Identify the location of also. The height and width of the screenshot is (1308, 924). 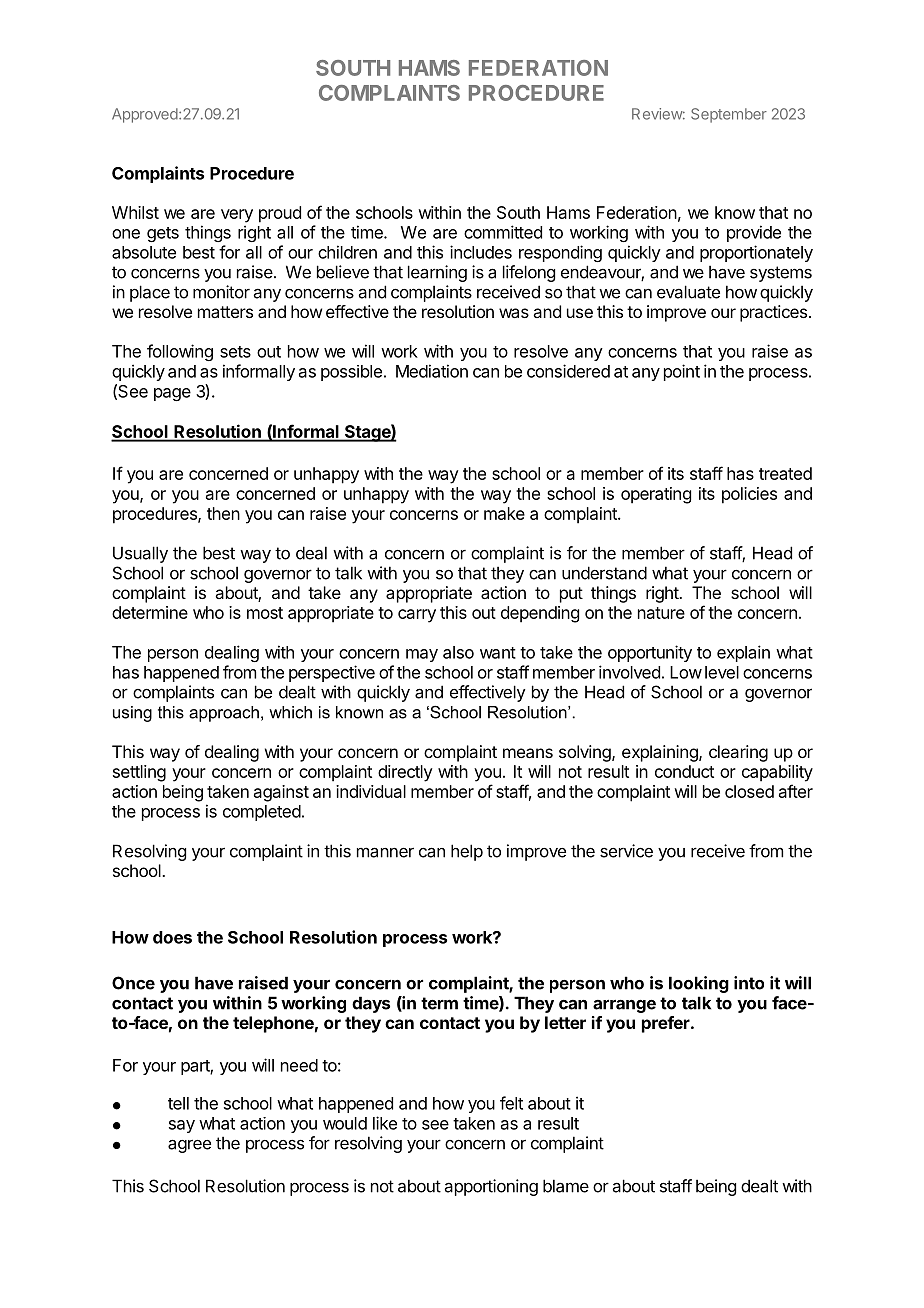
(458, 652).
